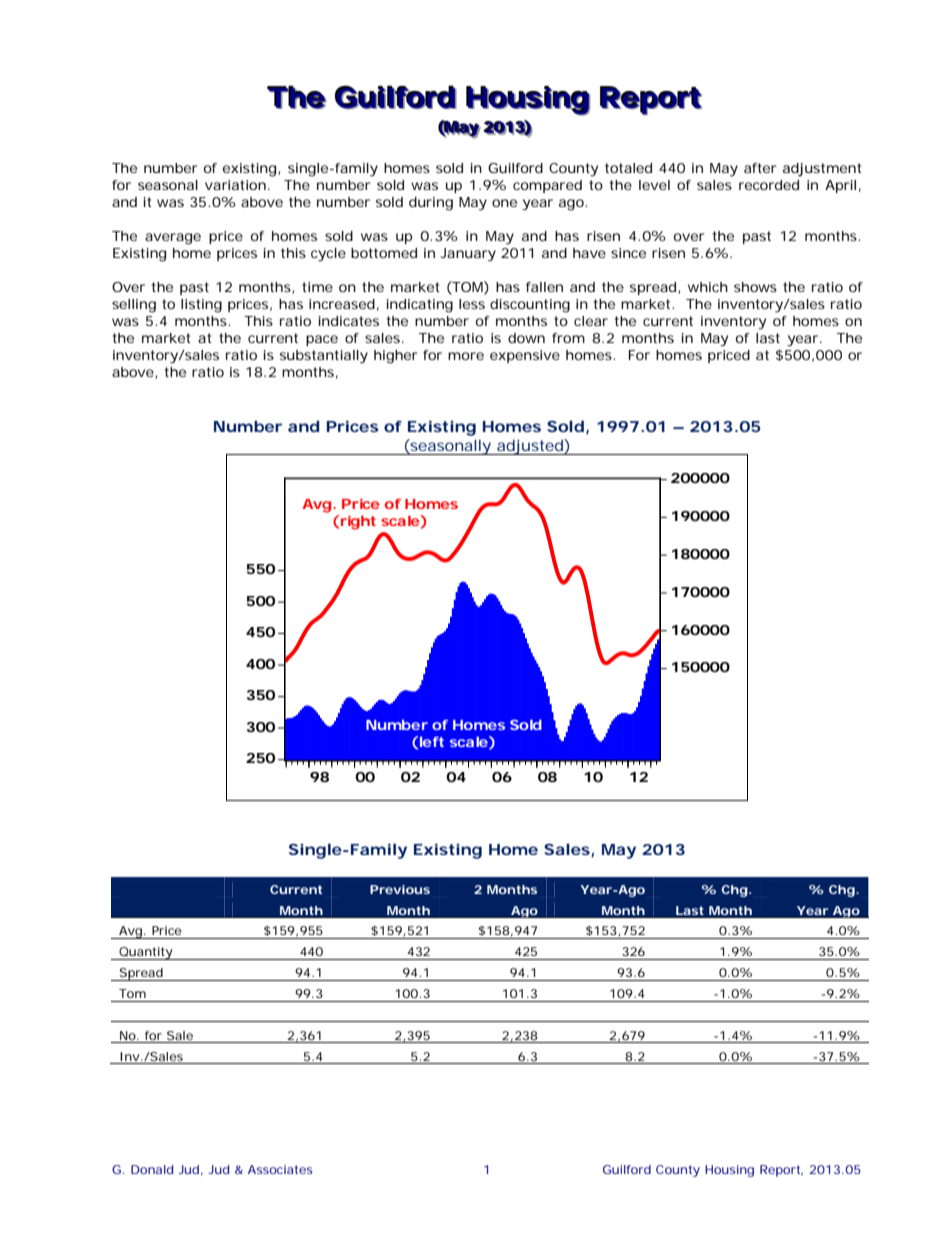 Image resolution: width=952 pixels, height=1233 pixels. What do you see at coordinates (525, 356) in the screenshot?
I see `expensive` at bounding box center [525, 356].
